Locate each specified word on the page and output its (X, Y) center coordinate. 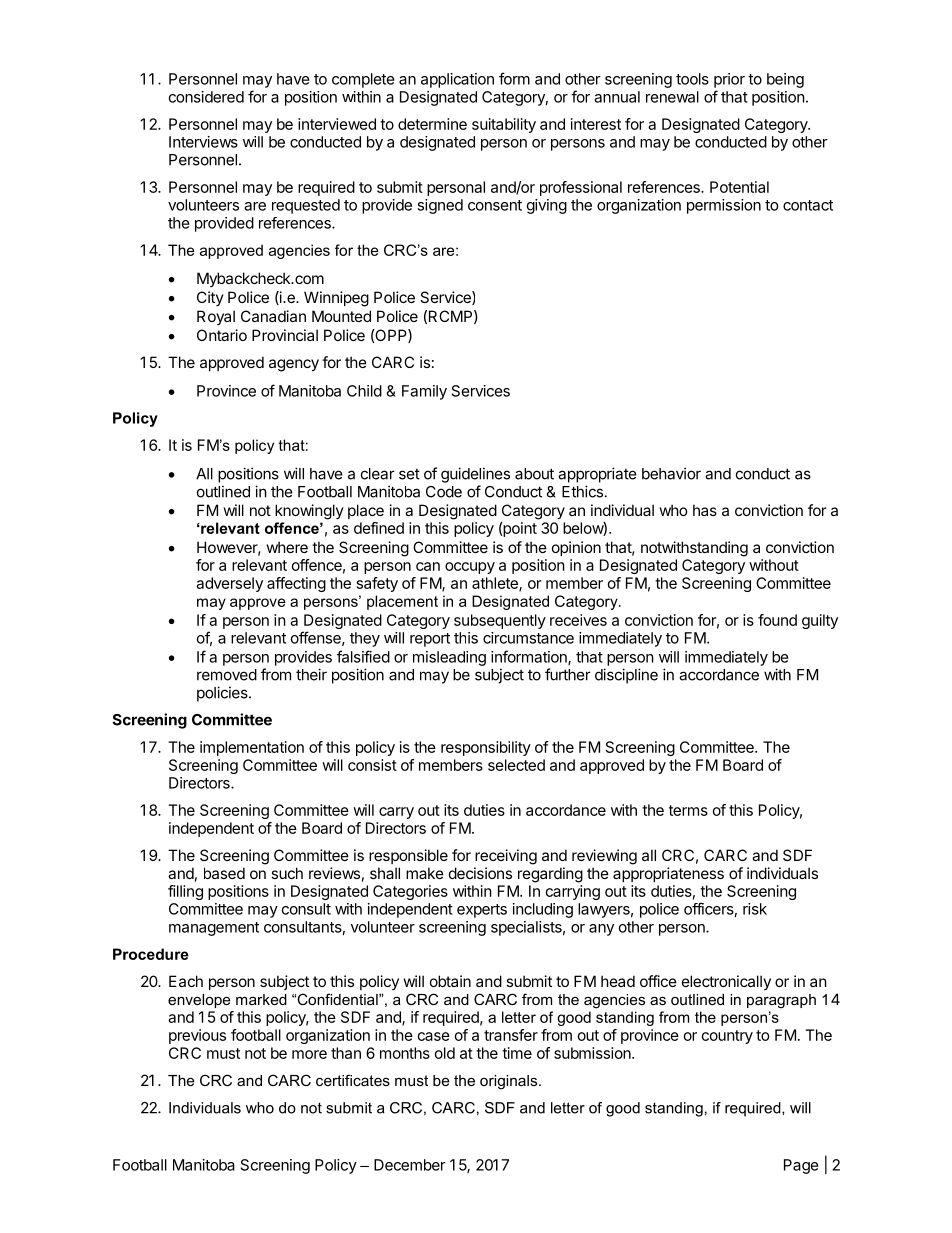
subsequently (500, 621)
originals (510, 1082)
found (777, 620)
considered (206, 97)
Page (801, 1166)
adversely (229, 584)
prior (729, 80)
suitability (504, 125)
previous (197, 1036)
